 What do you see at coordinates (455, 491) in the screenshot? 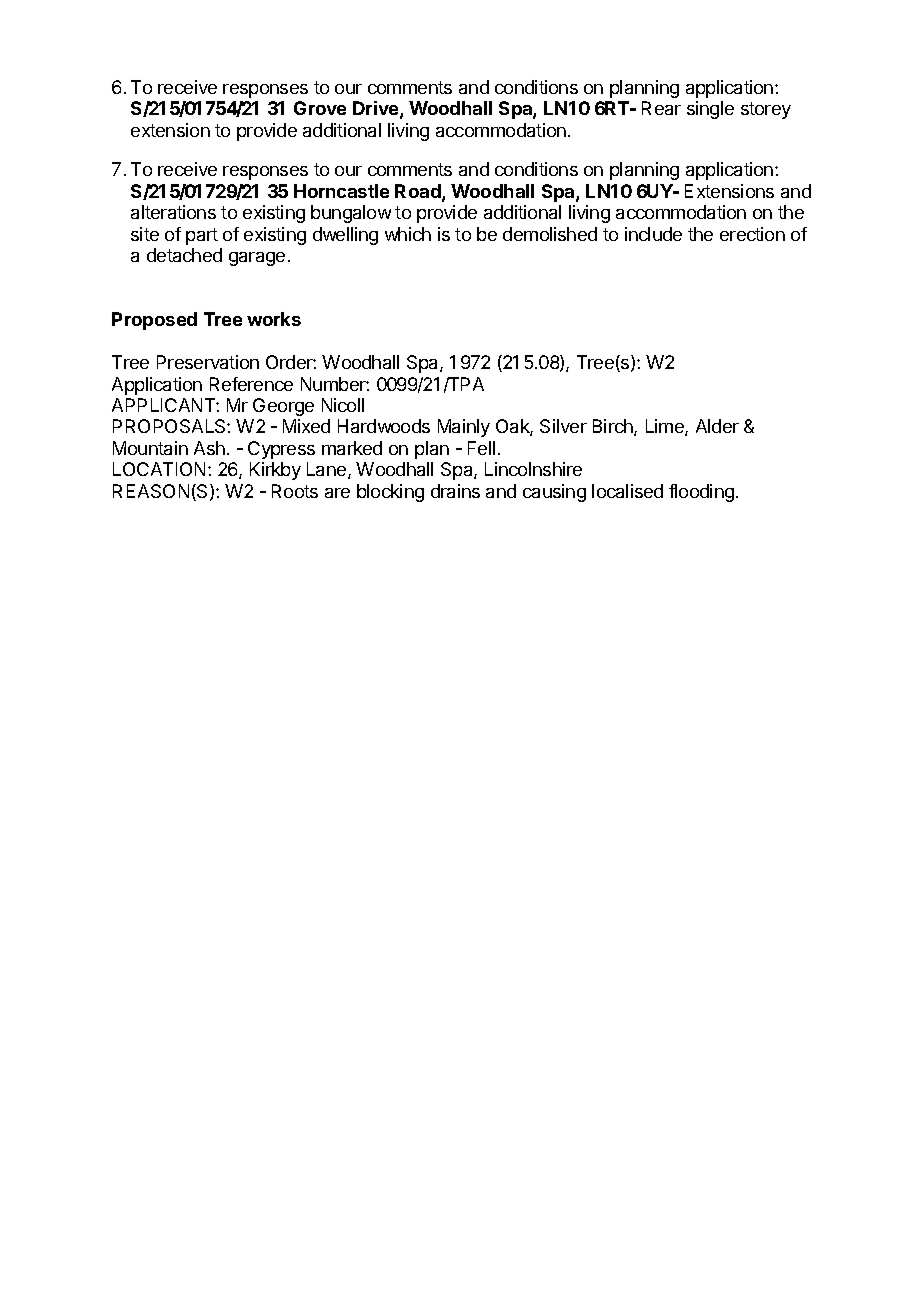
I see `drains` at bounding box center [455, 491].
